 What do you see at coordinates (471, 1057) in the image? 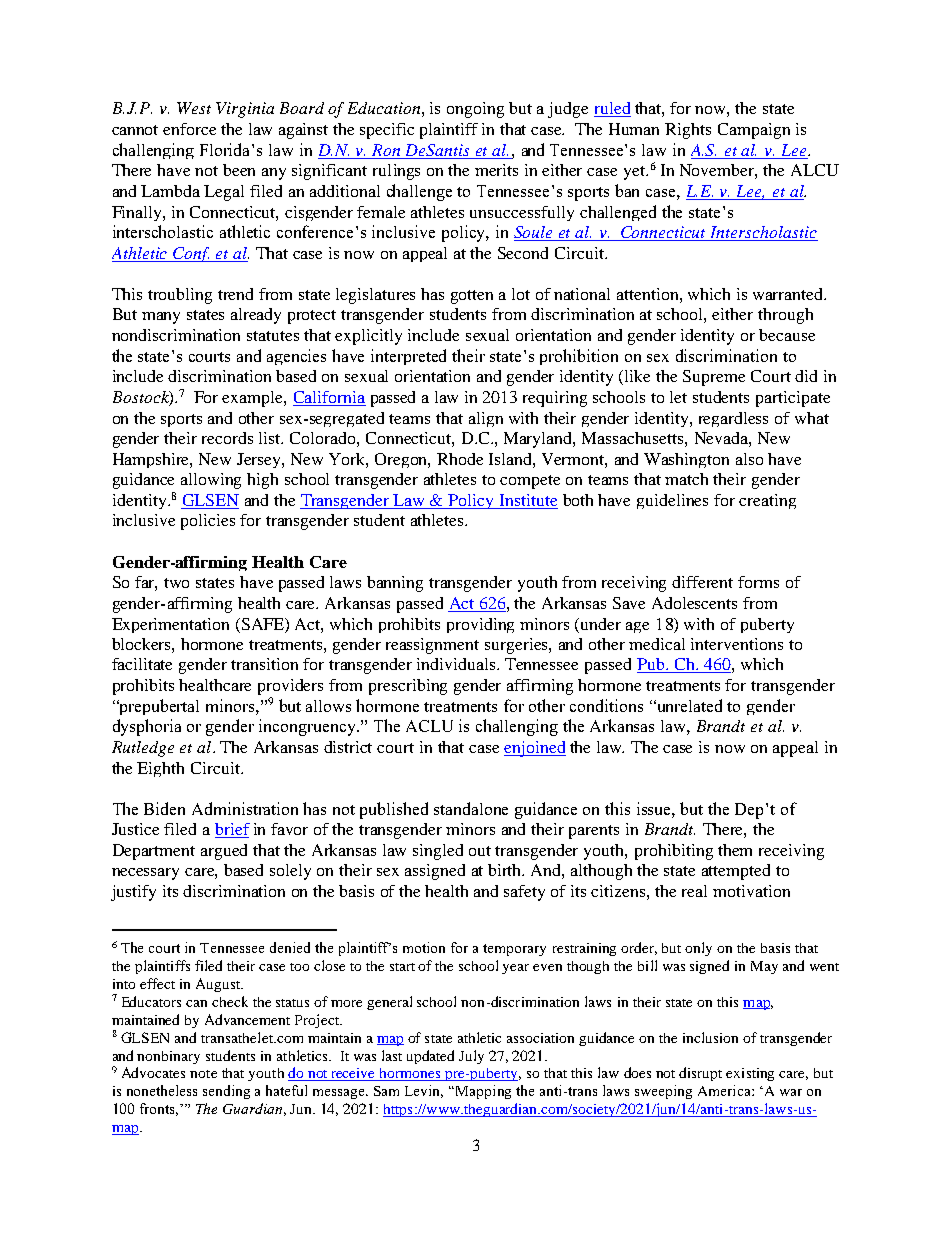
I see `July` at bounding box center [471, 1057].
